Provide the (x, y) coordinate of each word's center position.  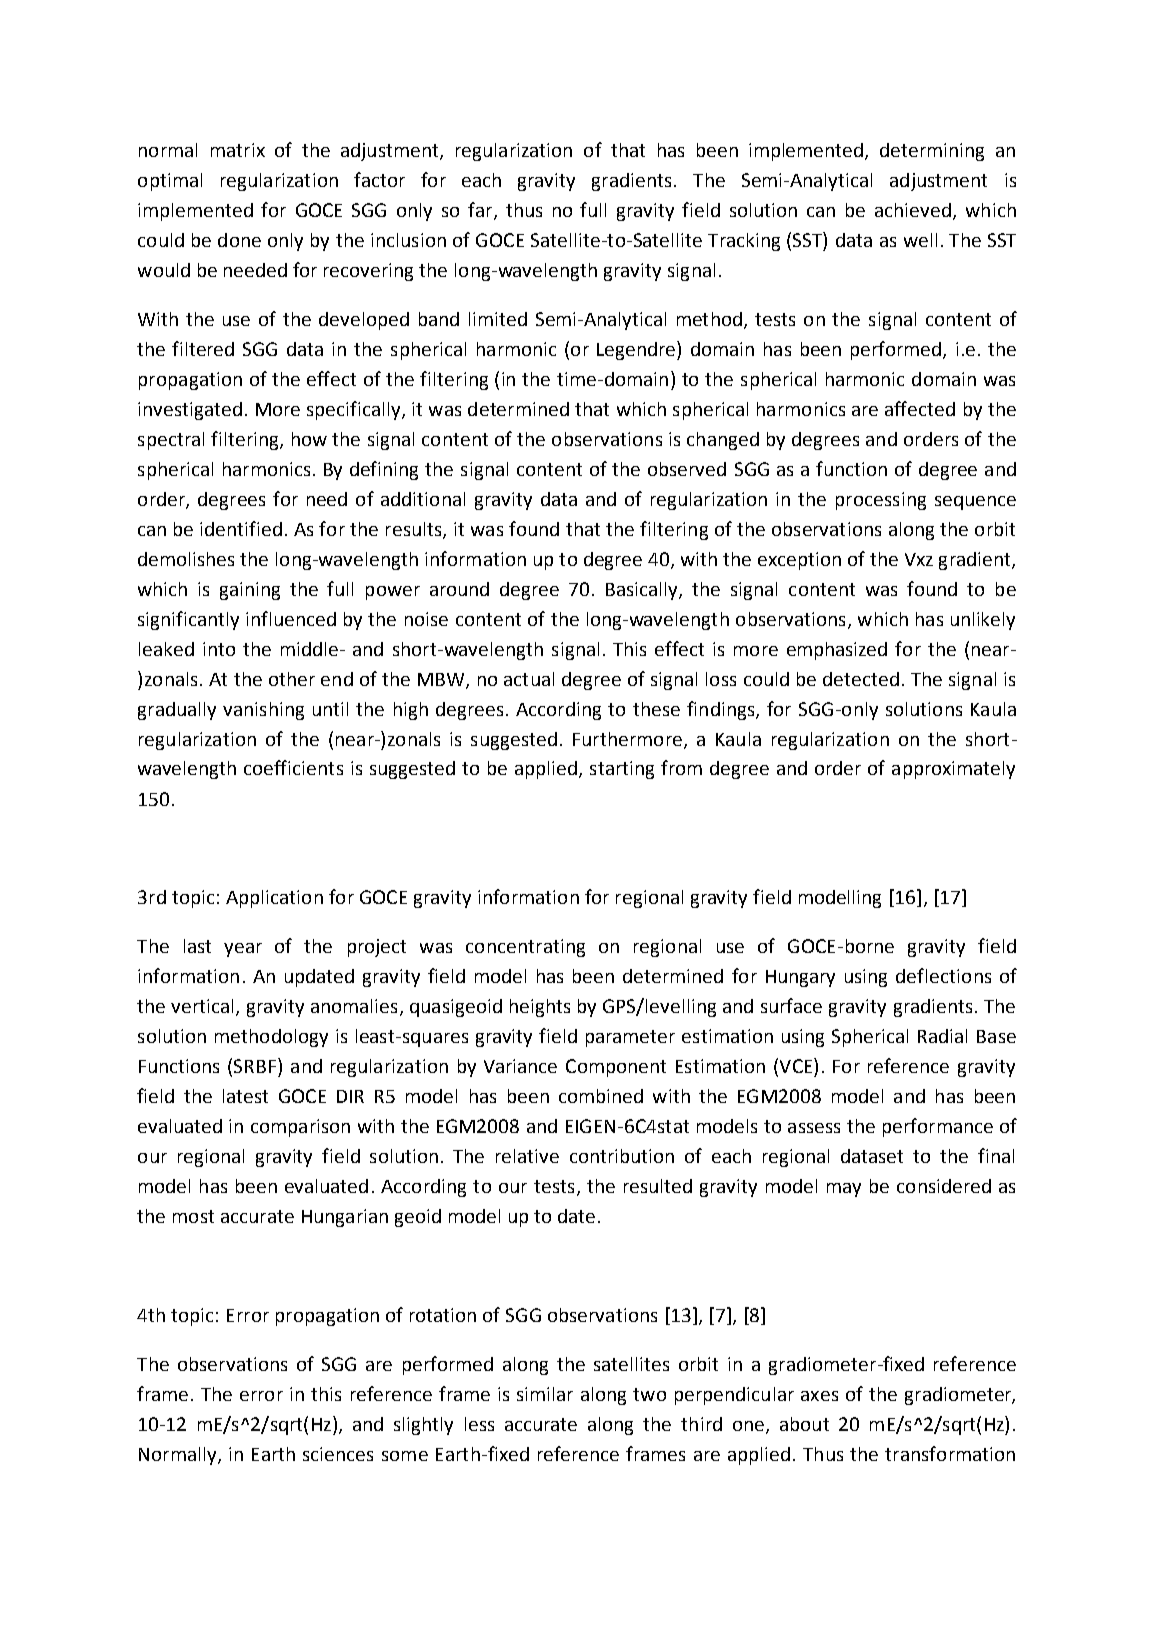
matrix (238, 150)
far (481, 211)
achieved (913, 210)
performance (938, 1127)
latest (245, 1096)
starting (622, 770)
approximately (953, 770)
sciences (338, 1454)
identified (241, 528)
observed (687, 469)
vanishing (263, 711)
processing (881, 501)
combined (601, 1096)
